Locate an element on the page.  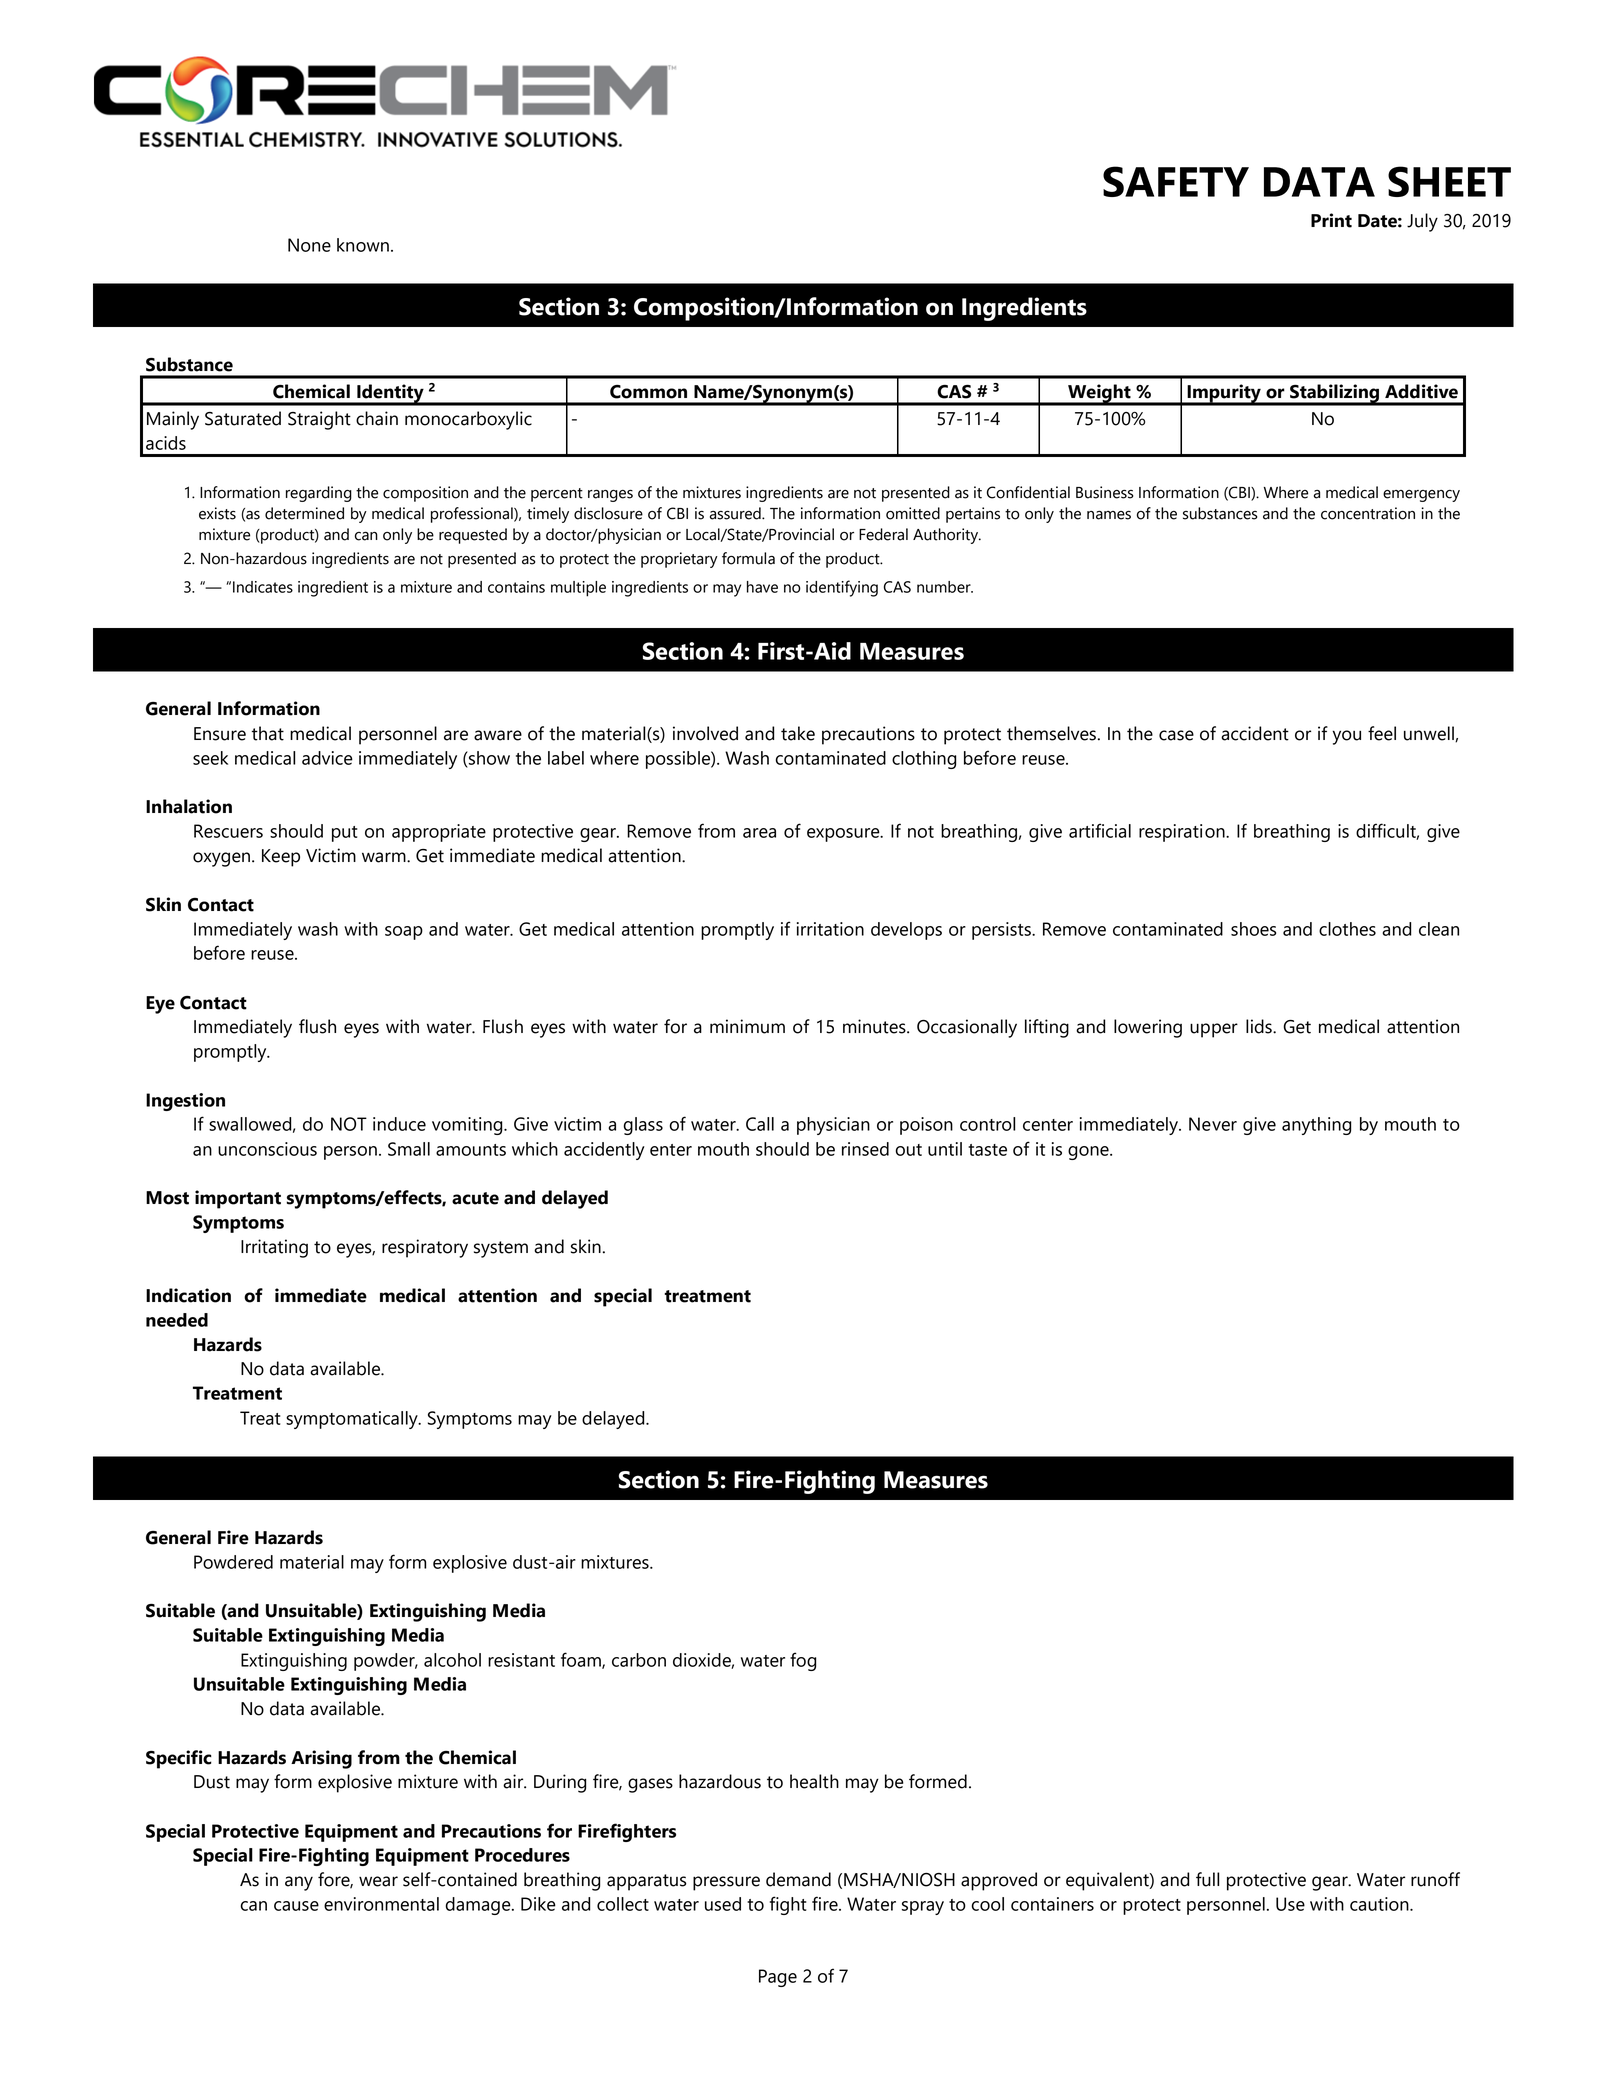
alcohol is located at coordinates (452, 1660).
